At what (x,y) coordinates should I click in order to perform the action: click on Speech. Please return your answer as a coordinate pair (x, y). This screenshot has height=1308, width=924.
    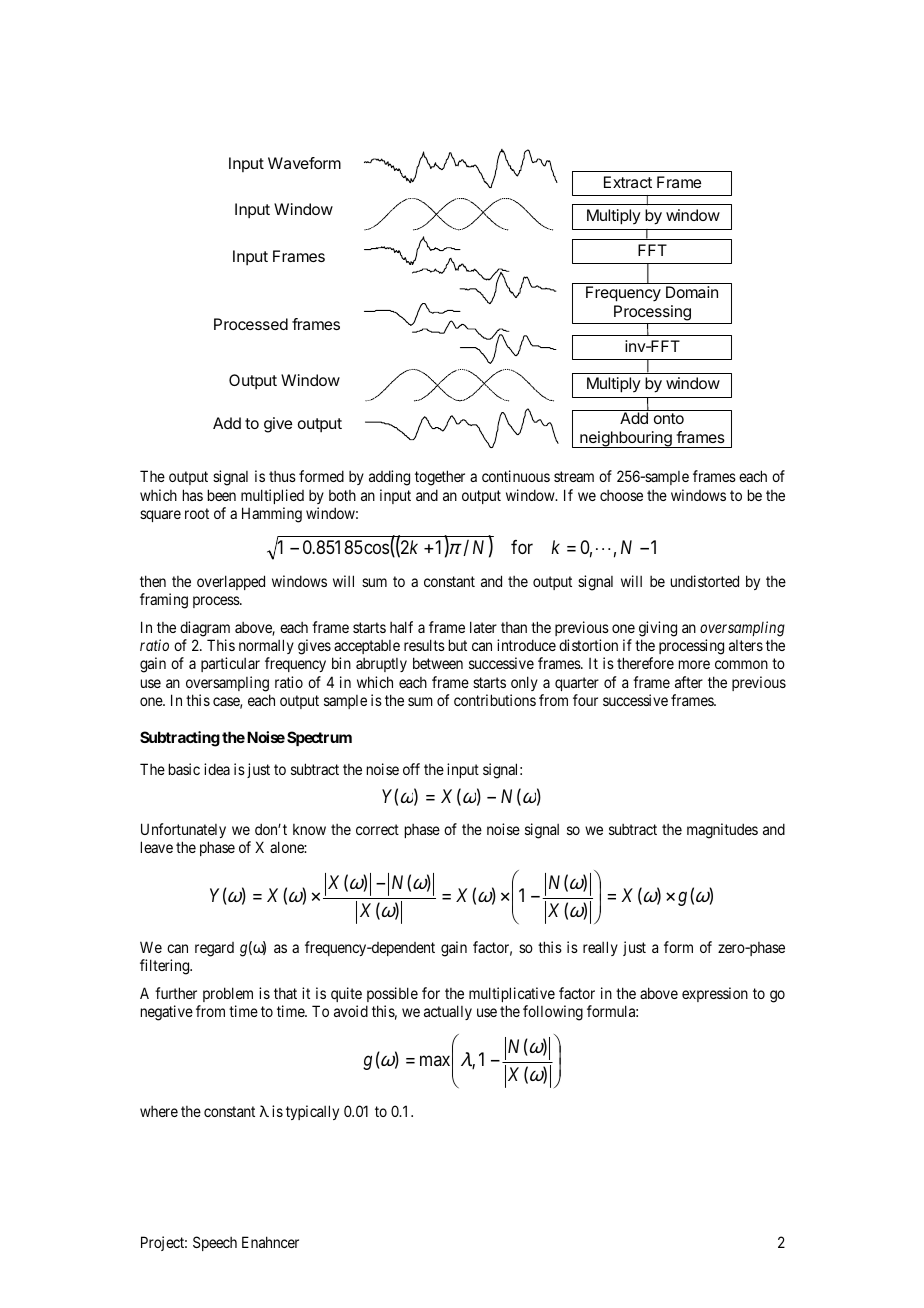
    Looking at the image, I should click on (215, 1243).
